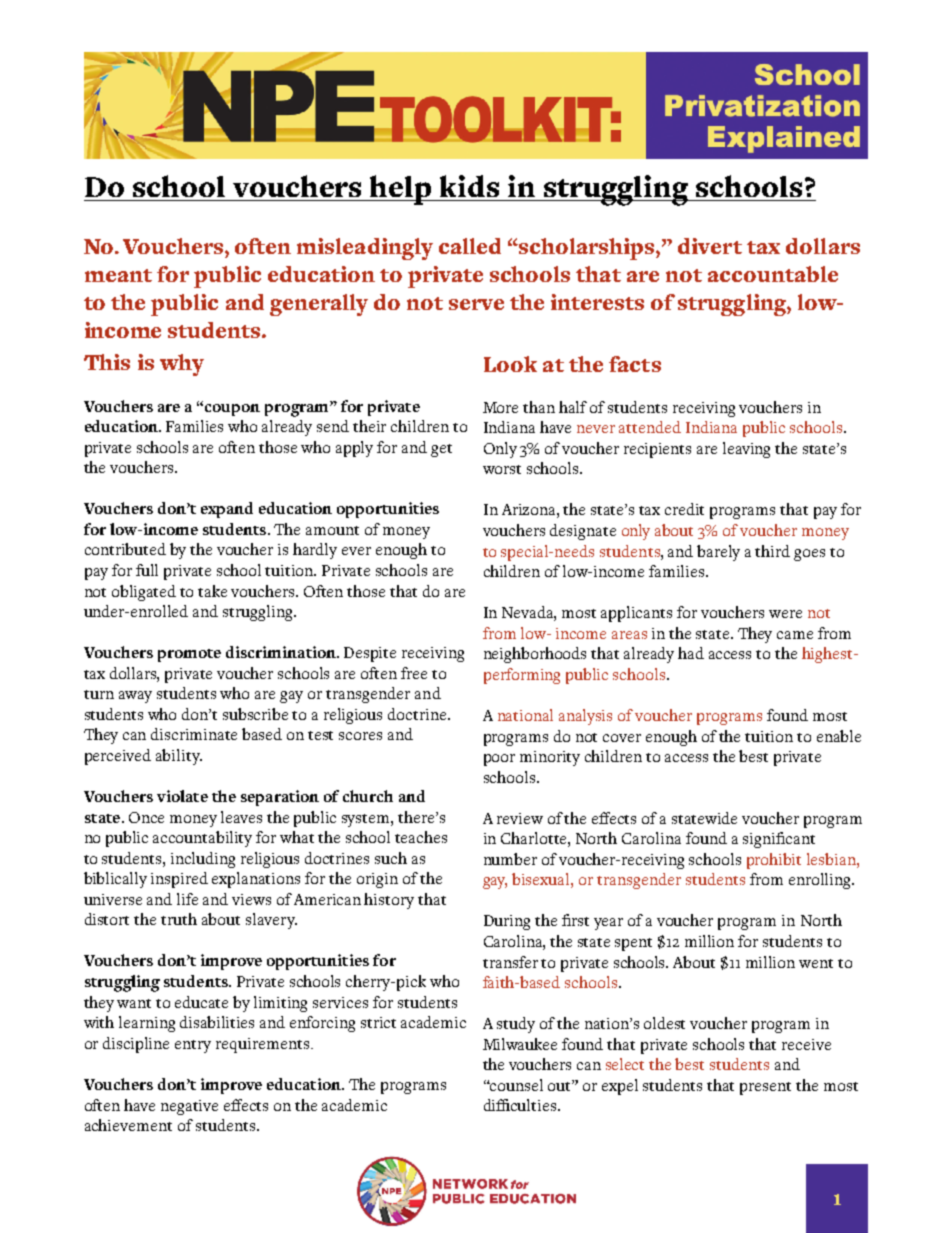 This image has height=1233, width=952. I want to click on prohibit, so click(774, 861).
